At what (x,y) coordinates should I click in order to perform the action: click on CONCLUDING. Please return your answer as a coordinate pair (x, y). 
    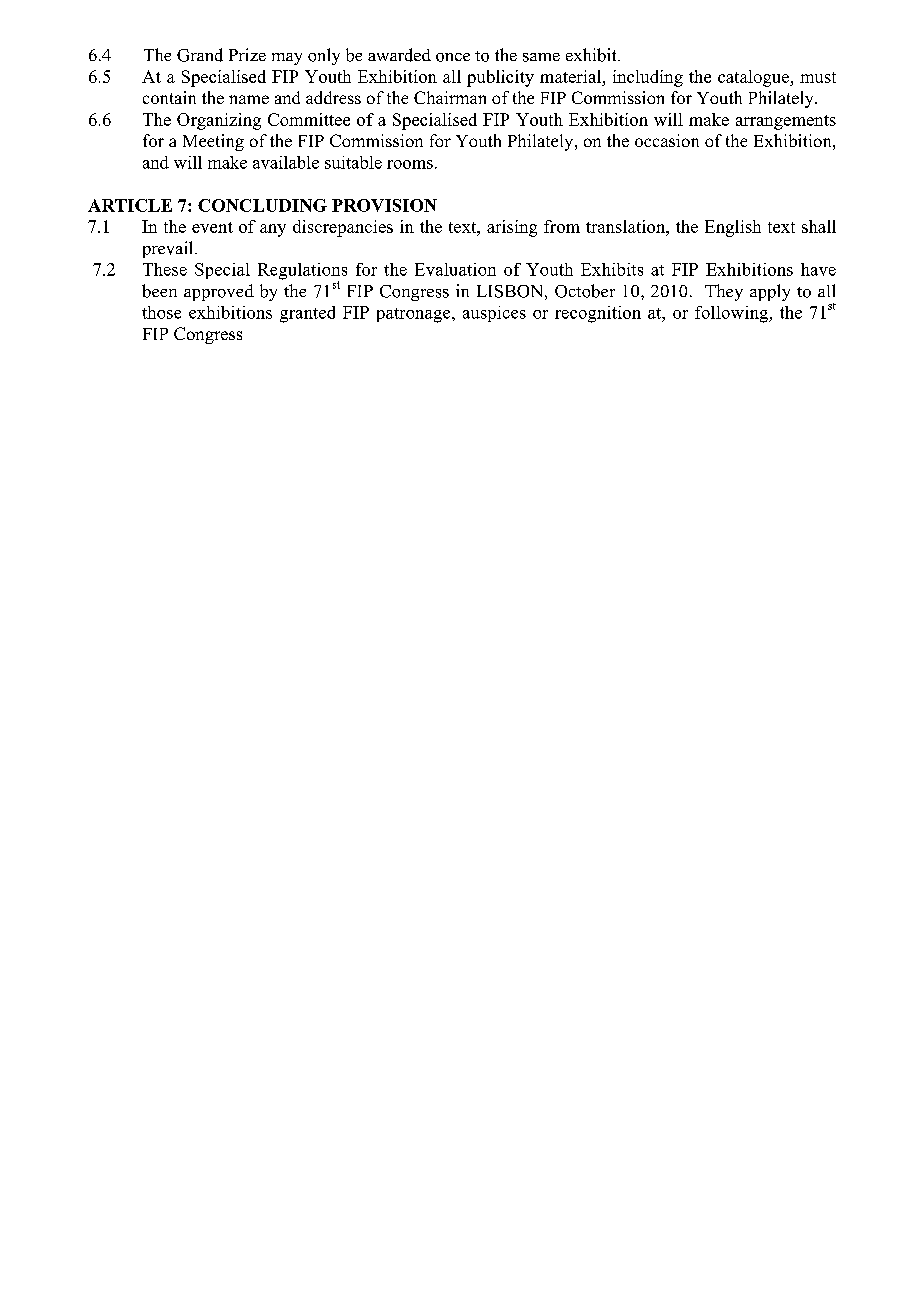
    Looking at the image, I should click on (262, 205).
